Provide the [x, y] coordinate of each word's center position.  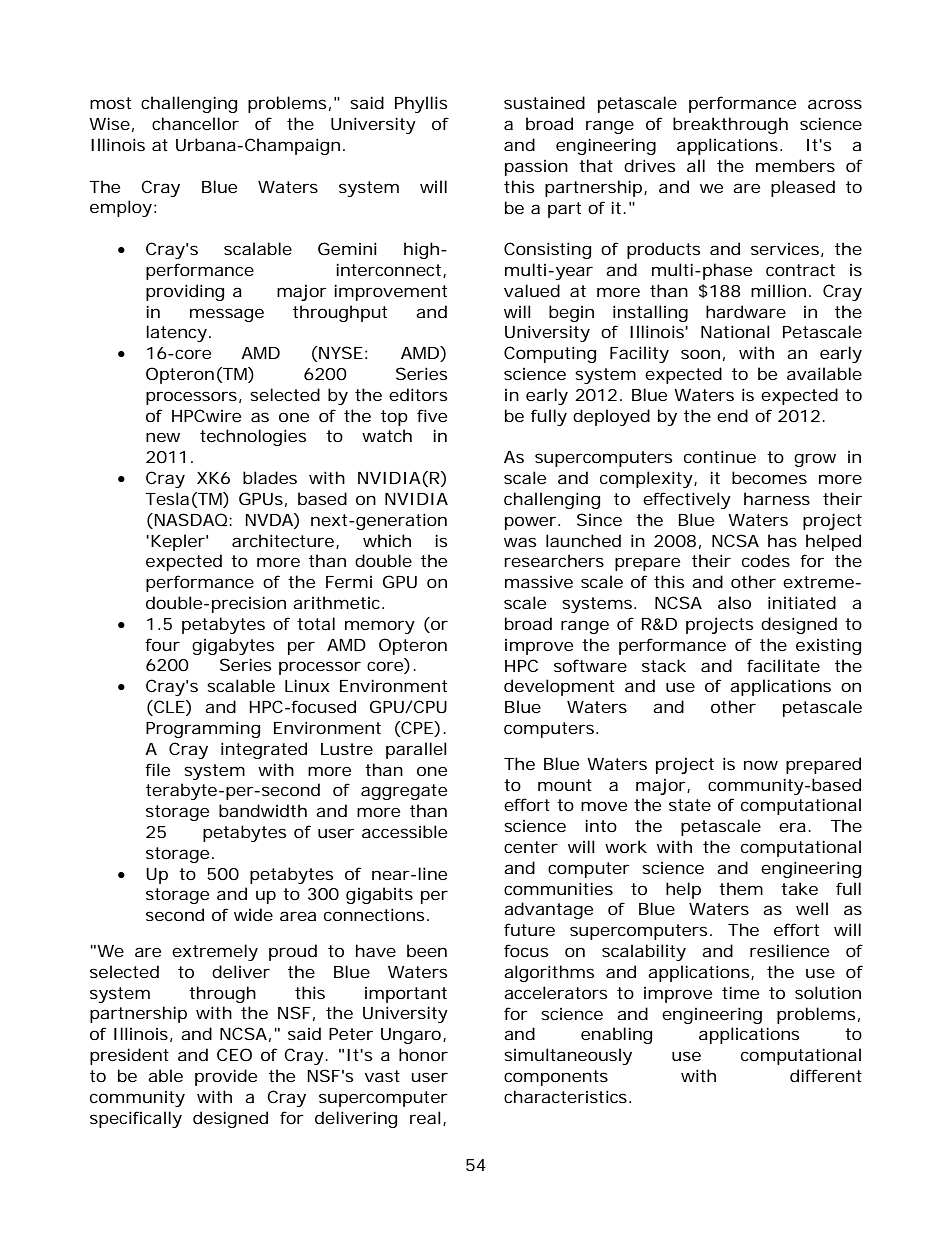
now [761, 765]
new [163, 437]
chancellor [195, 123]
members [795, 165]
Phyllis [421, 104]
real [425, 1117]
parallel [416, 750]
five [432, 415]
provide [226, 1077]
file [157, 769]
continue [720, 456]
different [826, 1075]
